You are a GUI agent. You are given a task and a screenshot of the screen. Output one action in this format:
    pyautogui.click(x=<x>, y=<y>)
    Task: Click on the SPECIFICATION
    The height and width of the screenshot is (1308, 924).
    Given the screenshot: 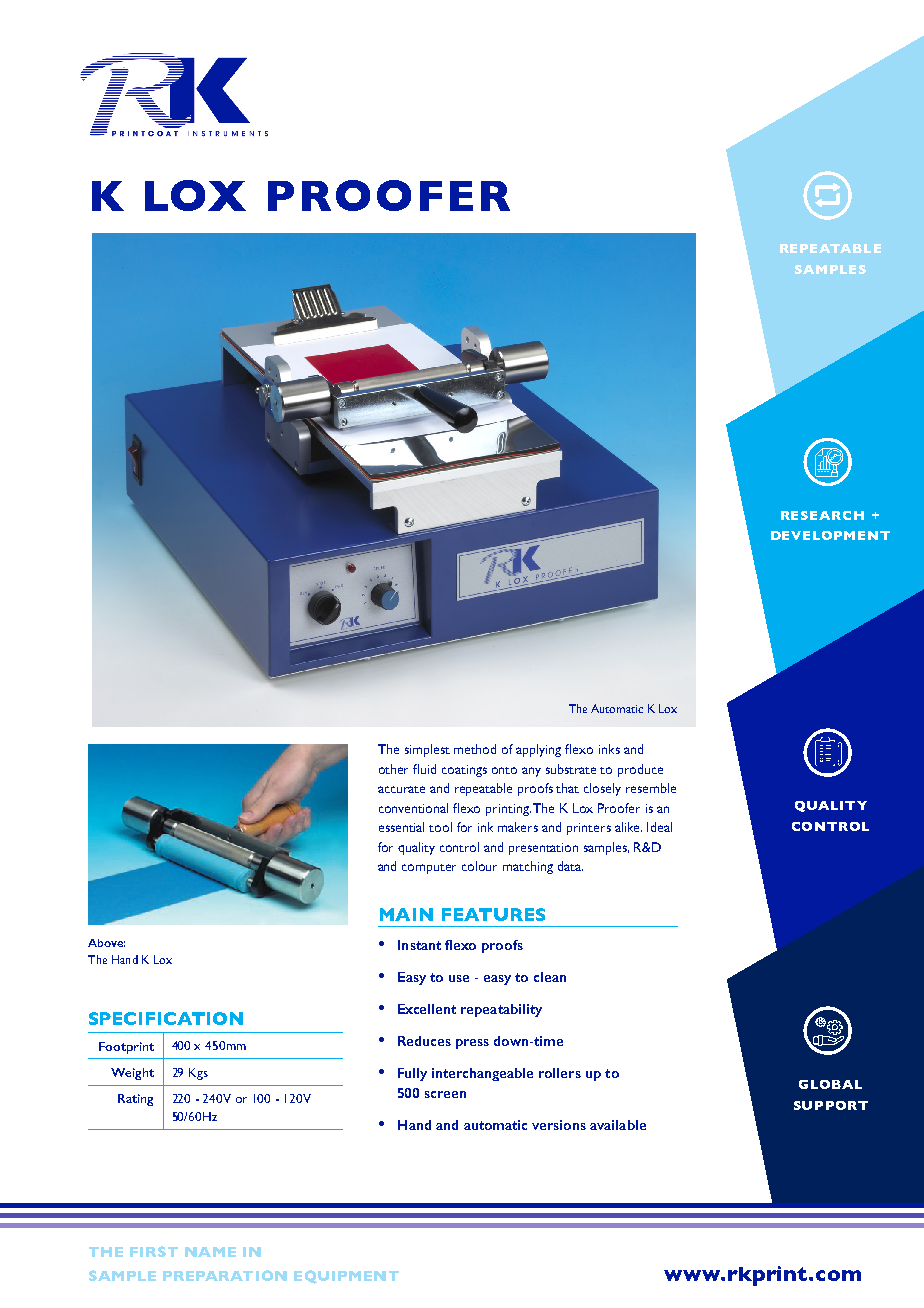 What is the action you would take?
    pyautogui.click(x=166, y=1018)
